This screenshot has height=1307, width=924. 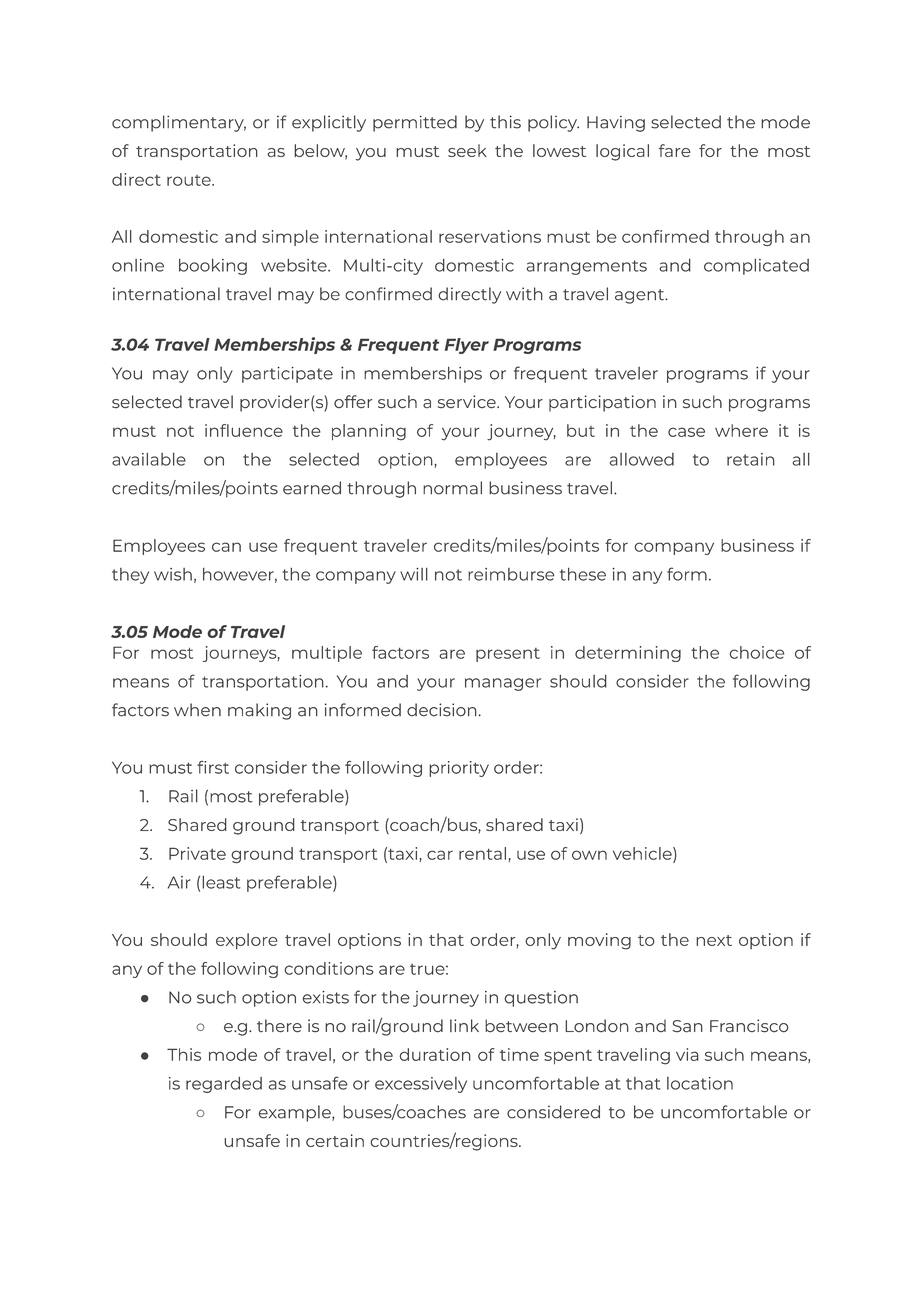 What do you see at coordinates (224, 1085) in the screenshot?
I see `regarded` at bounding box center [224, 1085].
